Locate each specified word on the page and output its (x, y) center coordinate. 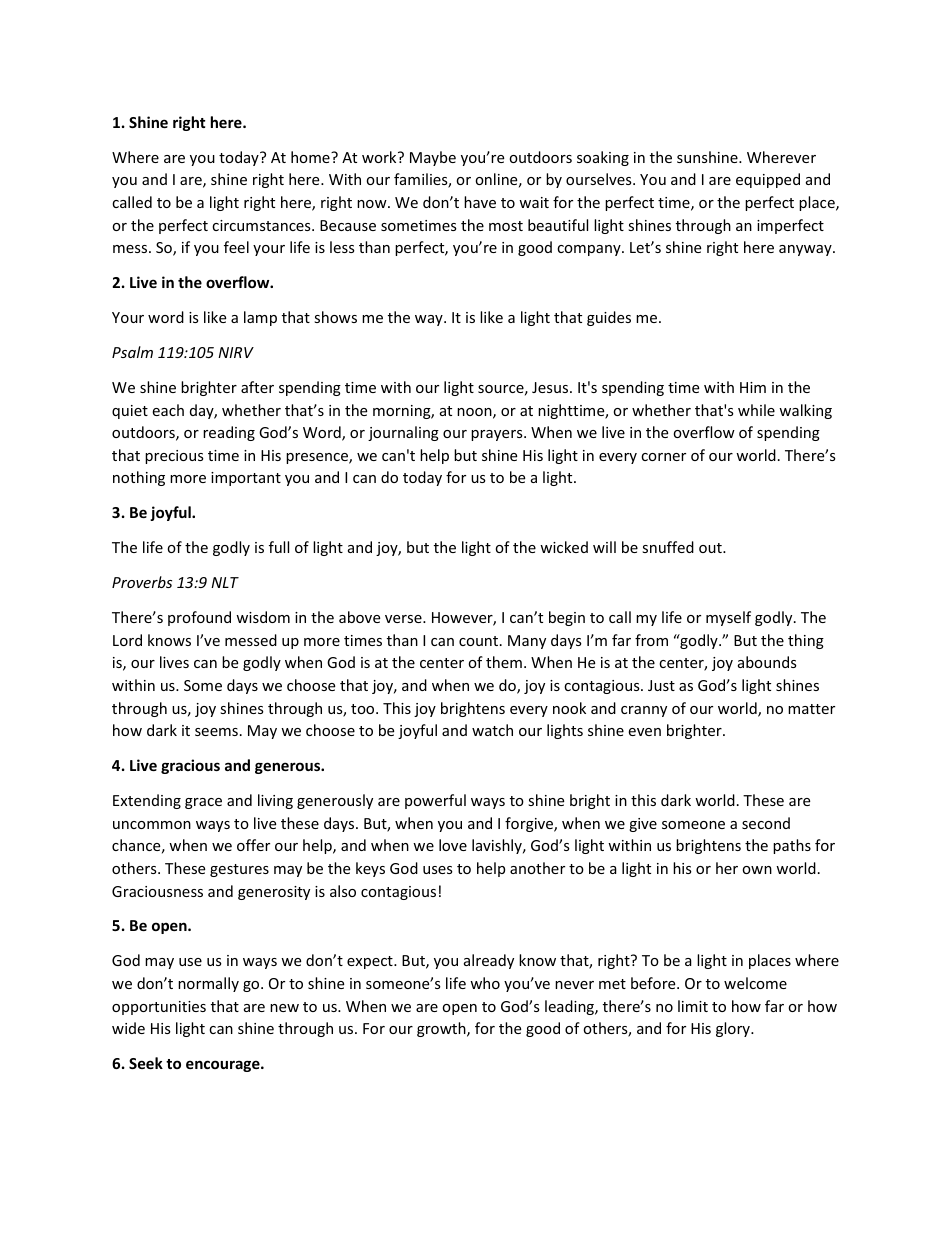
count (480, 641)
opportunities (159, 1008)
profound (199, 618)
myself (728, 618)
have (480, 202)
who (485, 983)
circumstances (262, 225)
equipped (768, 180)
